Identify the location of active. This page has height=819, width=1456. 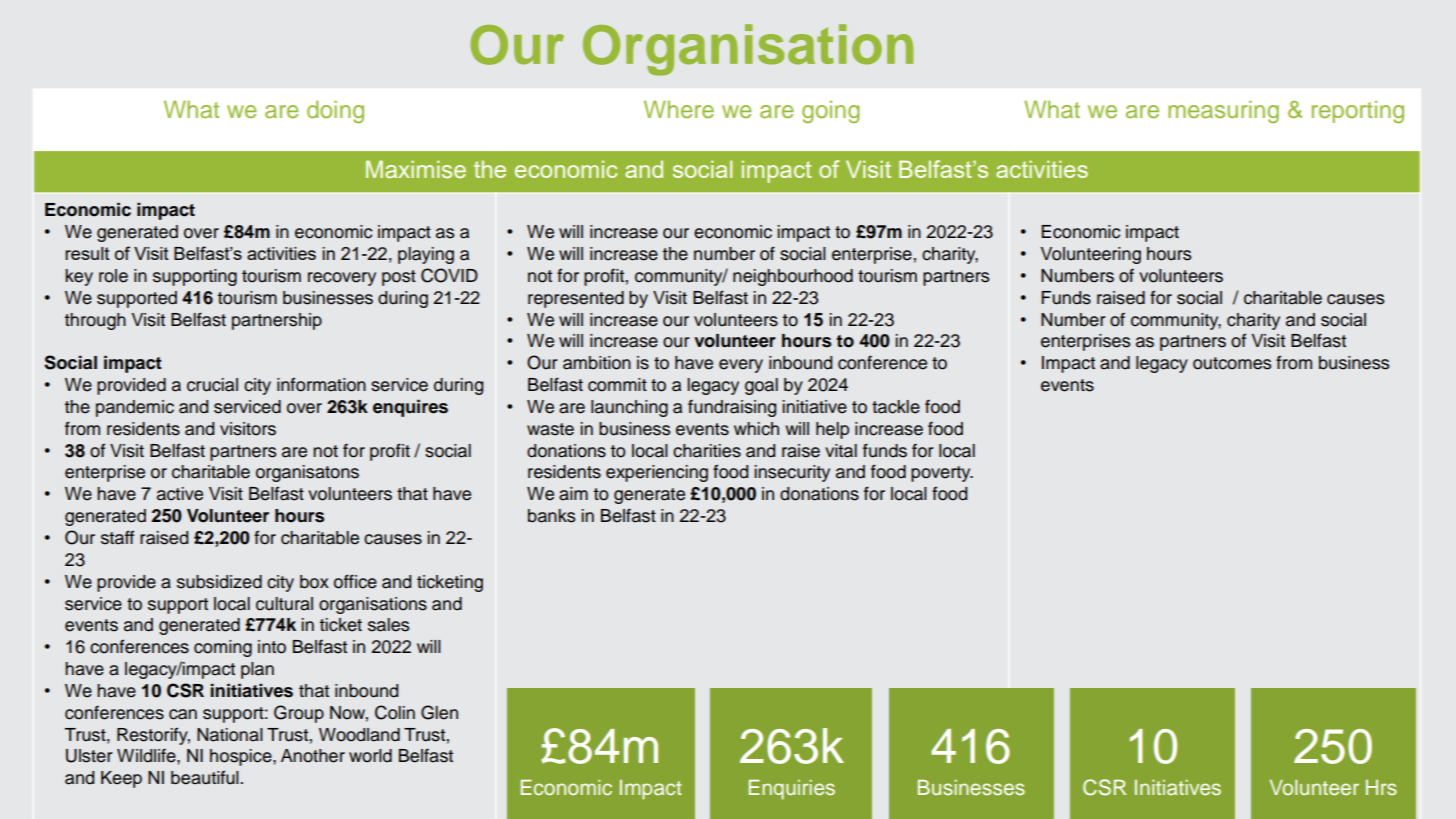
(180, 494).
